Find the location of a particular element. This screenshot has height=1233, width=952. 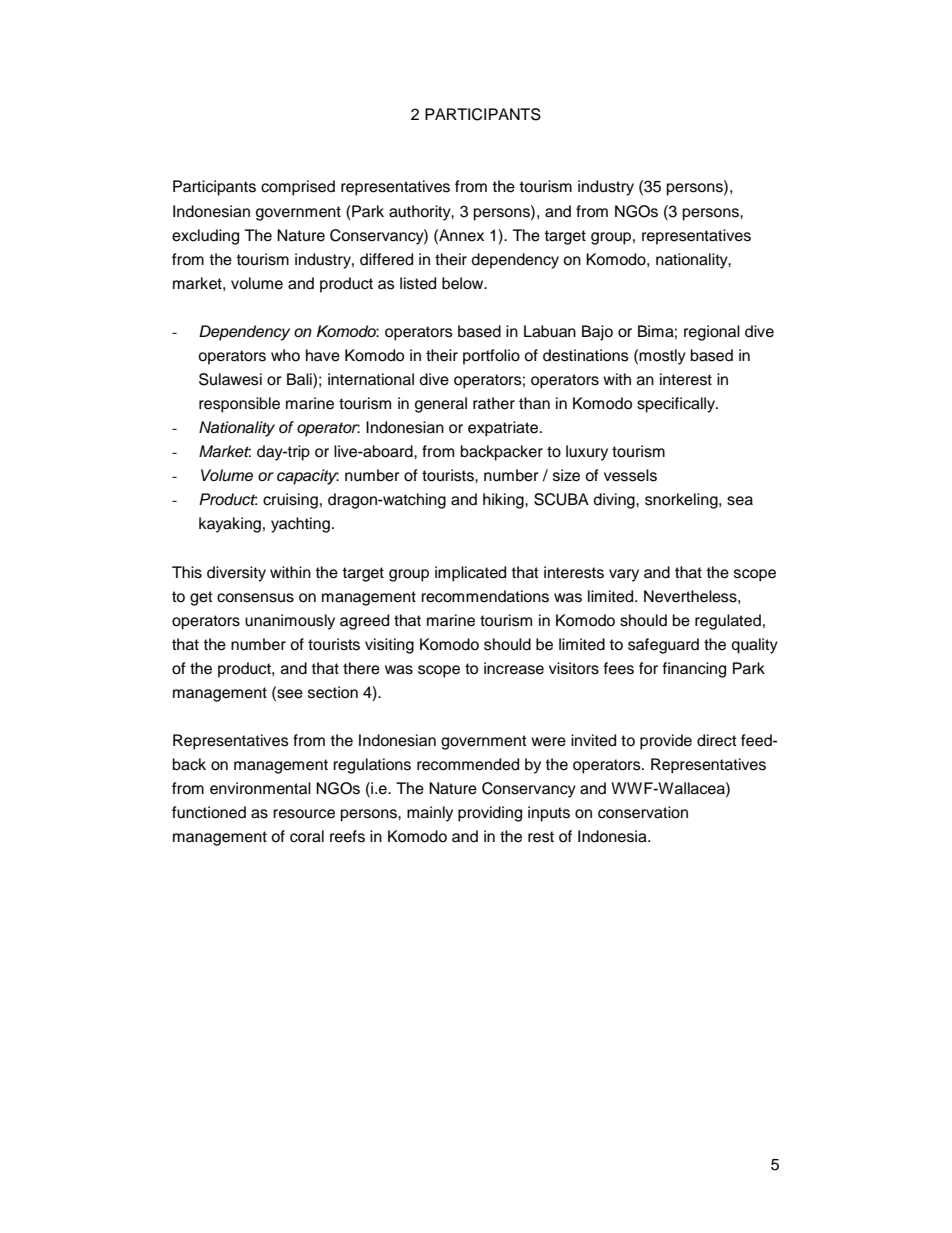

functioned is located at coordinates (209, 812).
